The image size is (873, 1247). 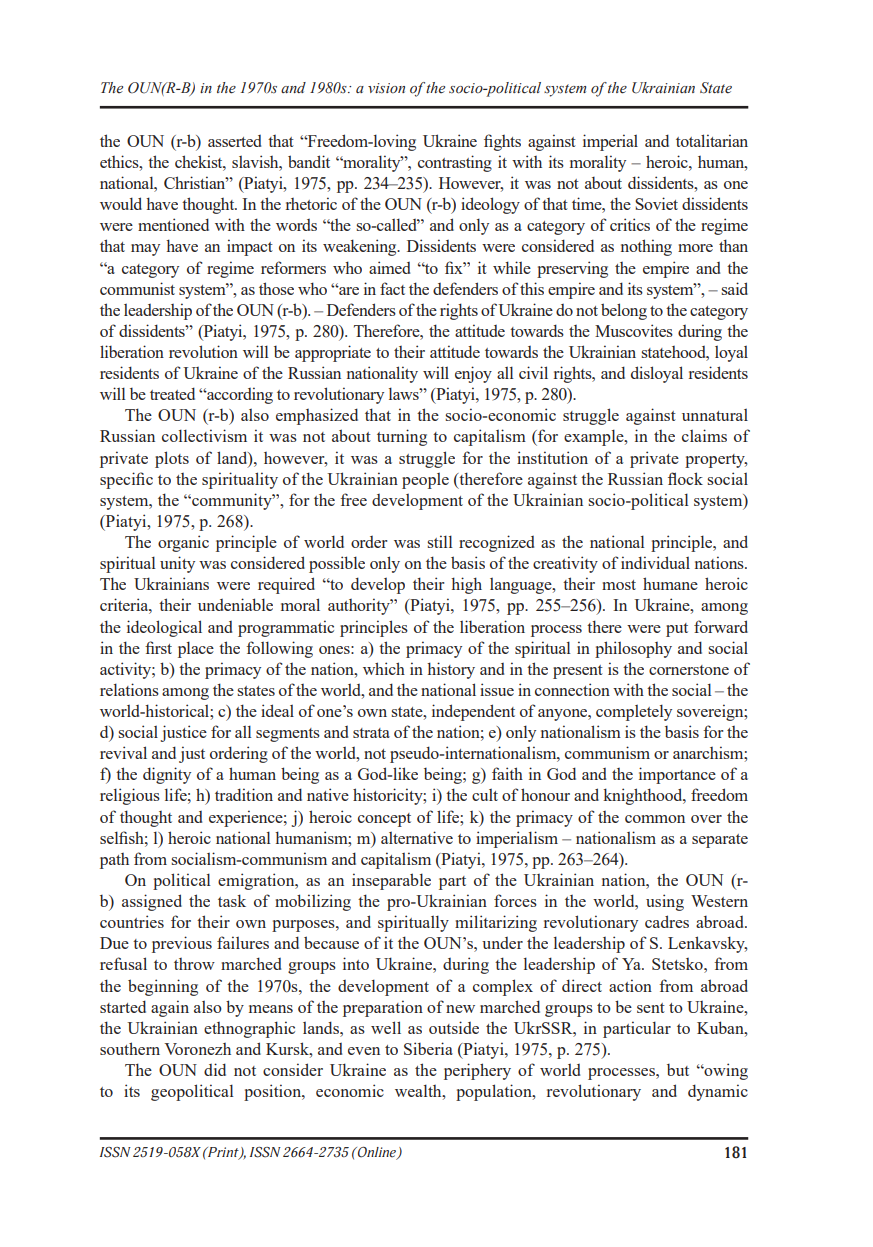 I want to click on inseparable, so click(x=391, y=881).
